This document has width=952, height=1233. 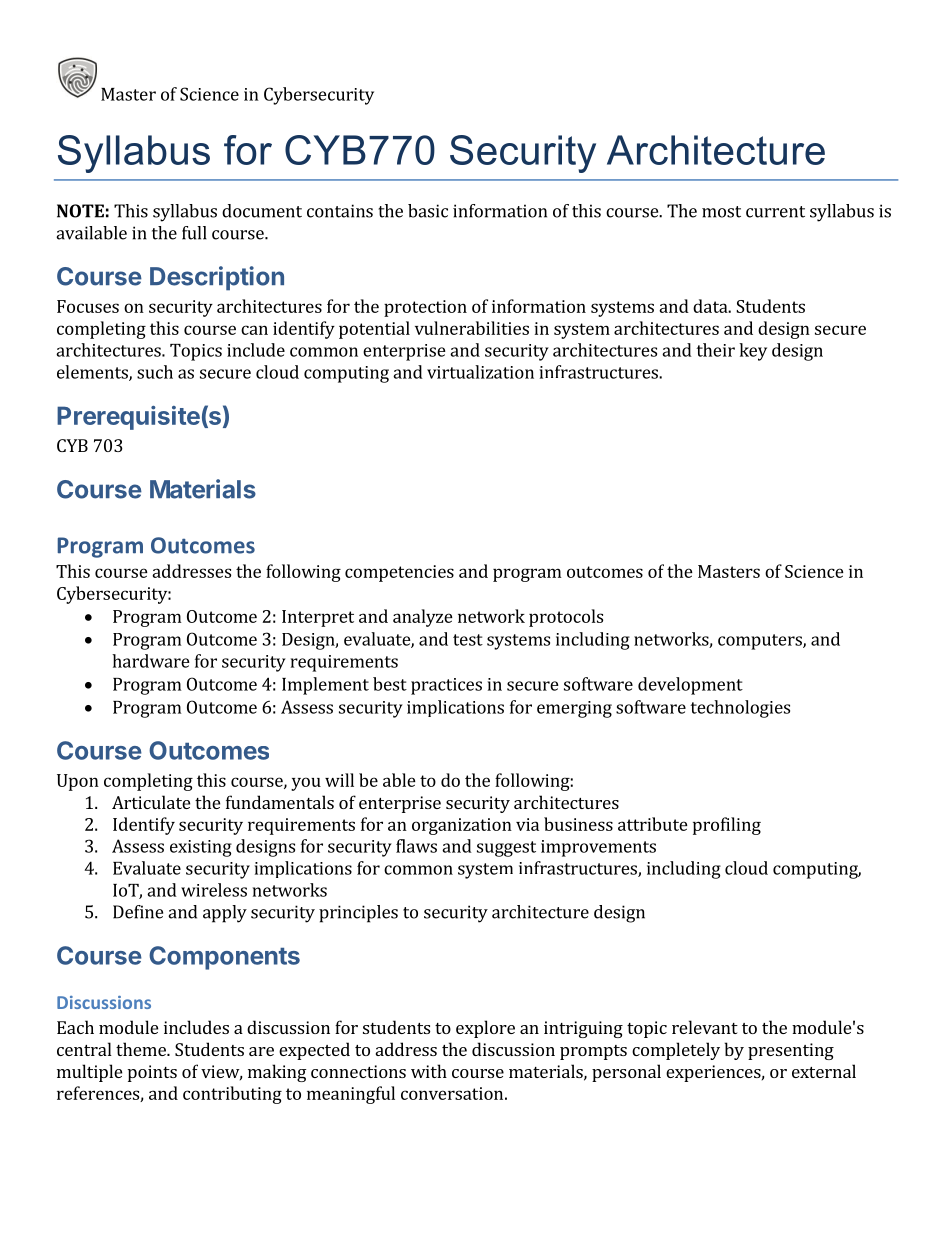 What do you see at coordinates (358, 914) in the document?
I see `principles` at bounding box center [358, 914].
